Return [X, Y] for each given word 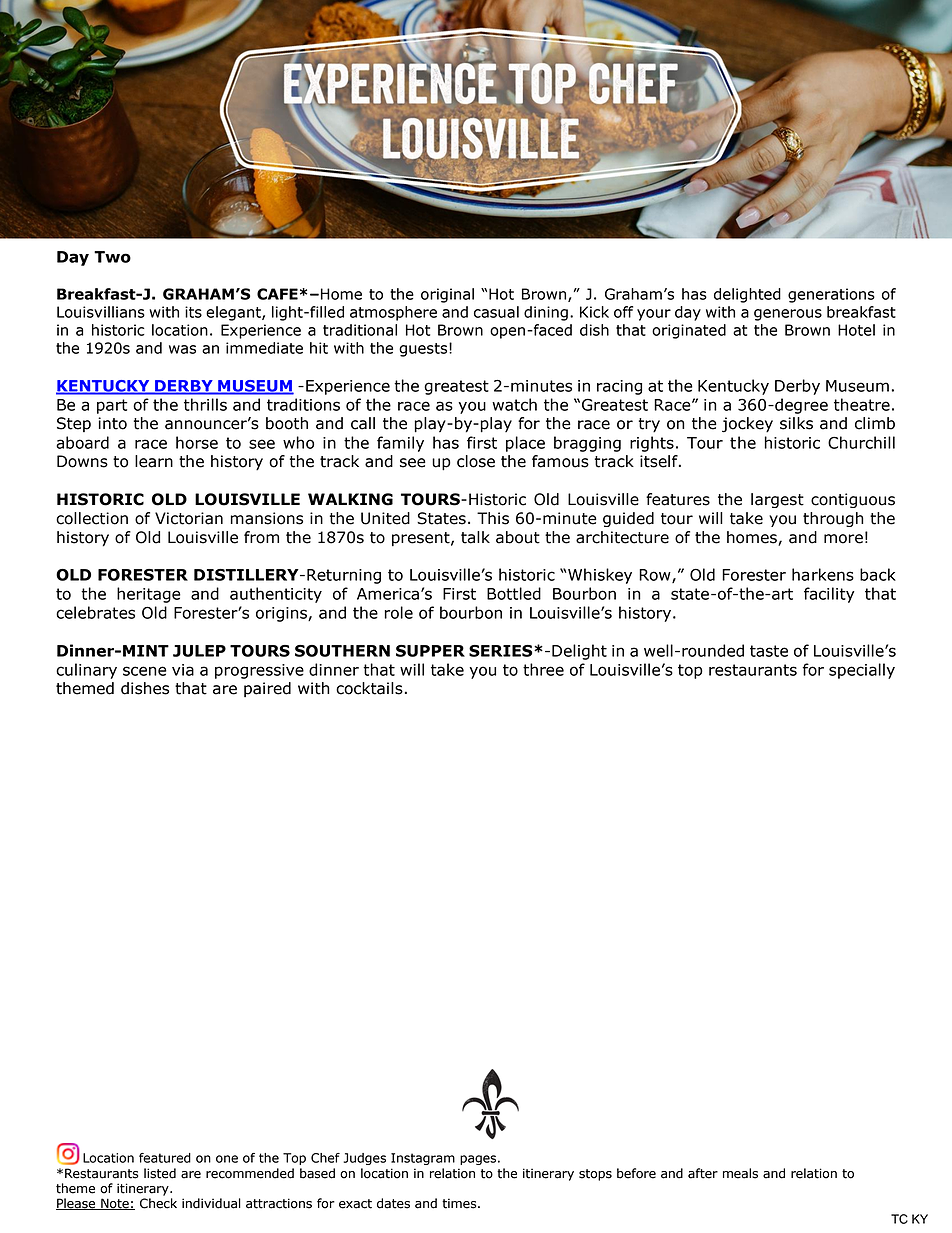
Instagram [423, 1159]
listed [160, 1173]
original [447, 295]
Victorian [189, 518]
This [493, 518]
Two [112, 257]
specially [862, 671]
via [183, 670]
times [460, 1203]
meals [740, 1173]
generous [788, 315]
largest [777, 500]
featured [165, 1158]
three [543, 669]
